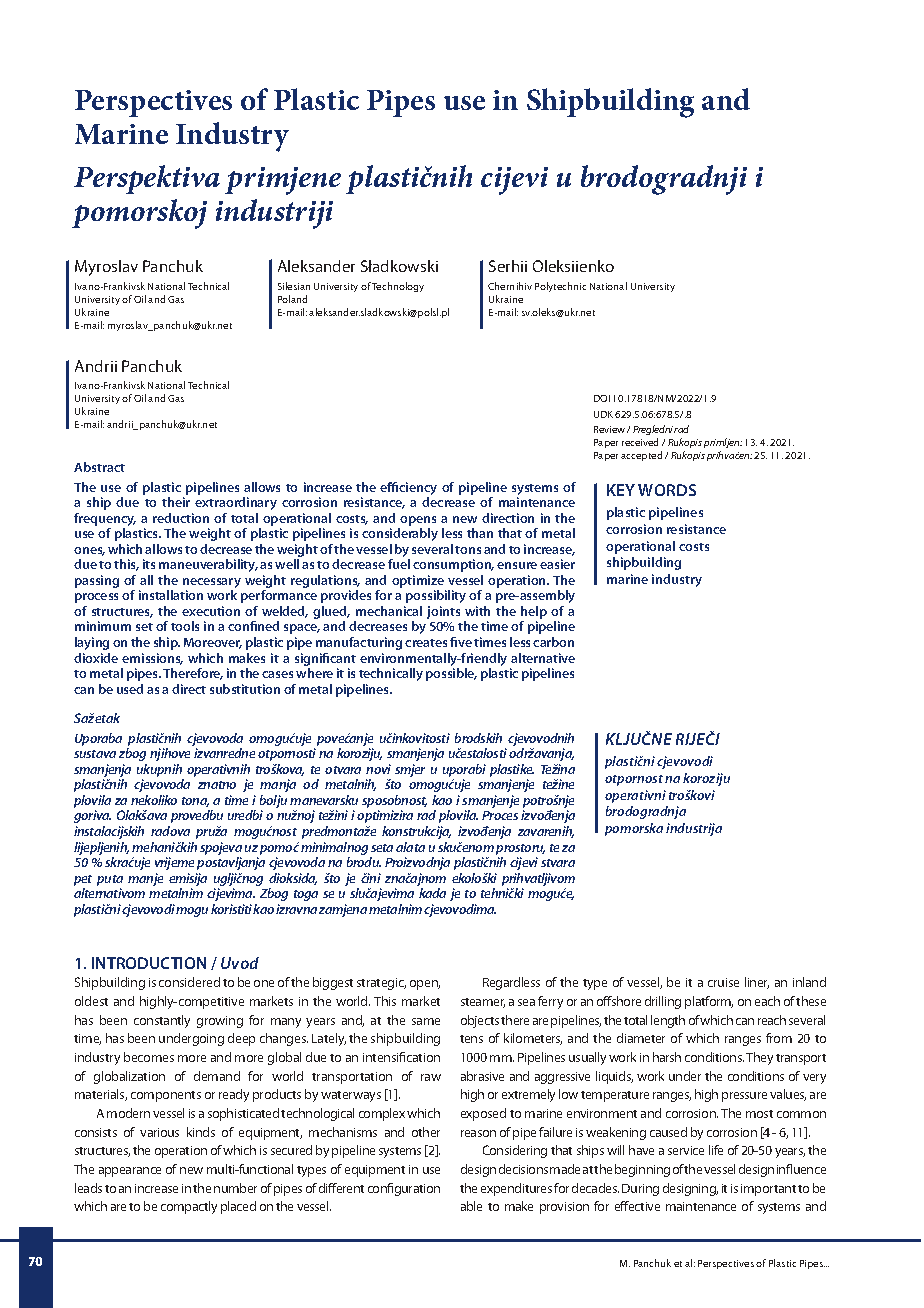 The image size is (924, 1308). I want to click on installation, so click(171, 595).
